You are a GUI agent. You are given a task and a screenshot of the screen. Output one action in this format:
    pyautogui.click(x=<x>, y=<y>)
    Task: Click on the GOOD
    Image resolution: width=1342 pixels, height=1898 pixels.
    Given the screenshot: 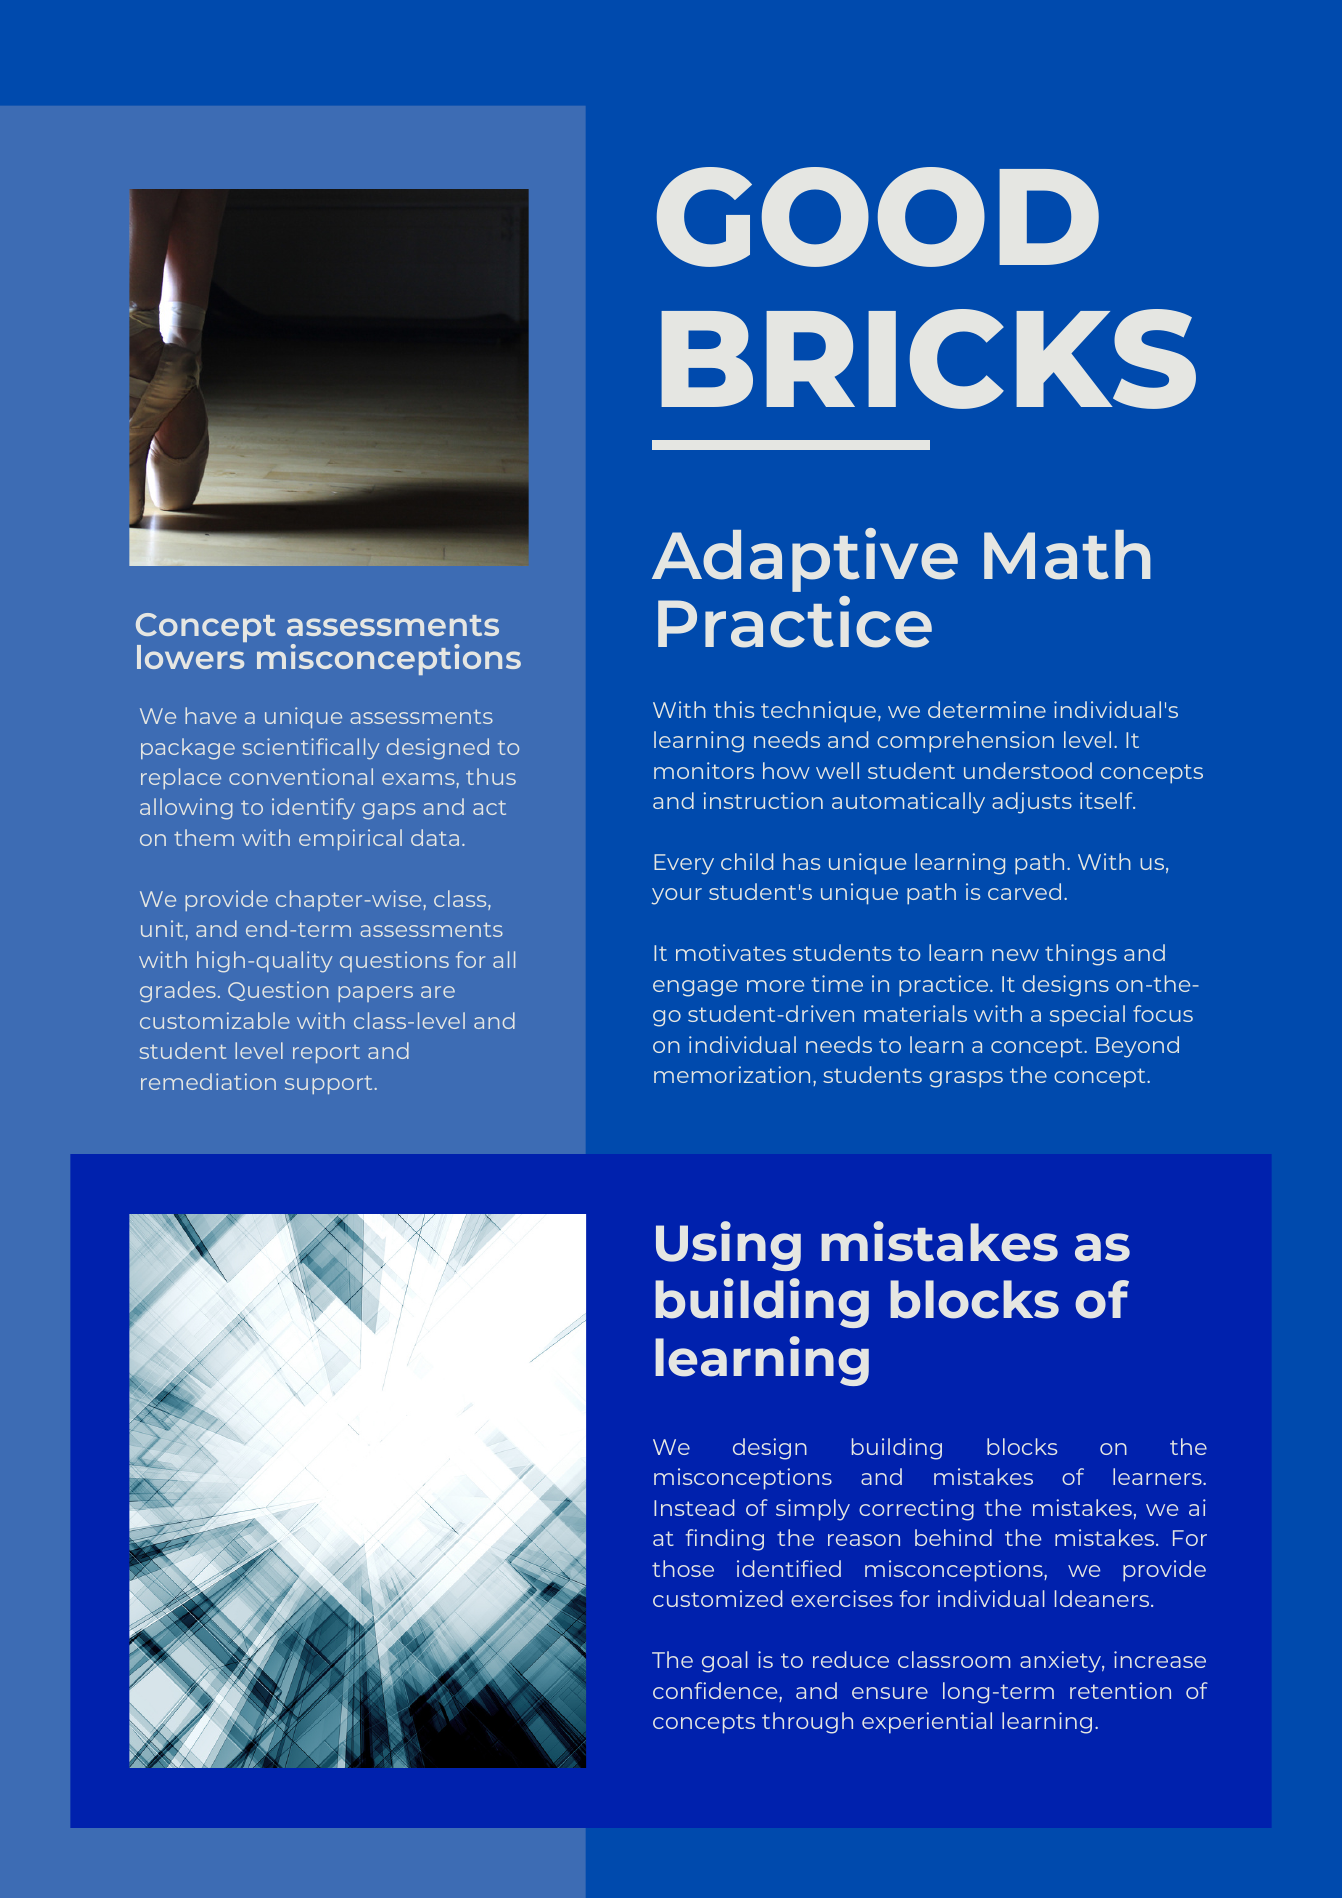 What is the action you would take?
    pyautogui.click(x=878, y=217)
